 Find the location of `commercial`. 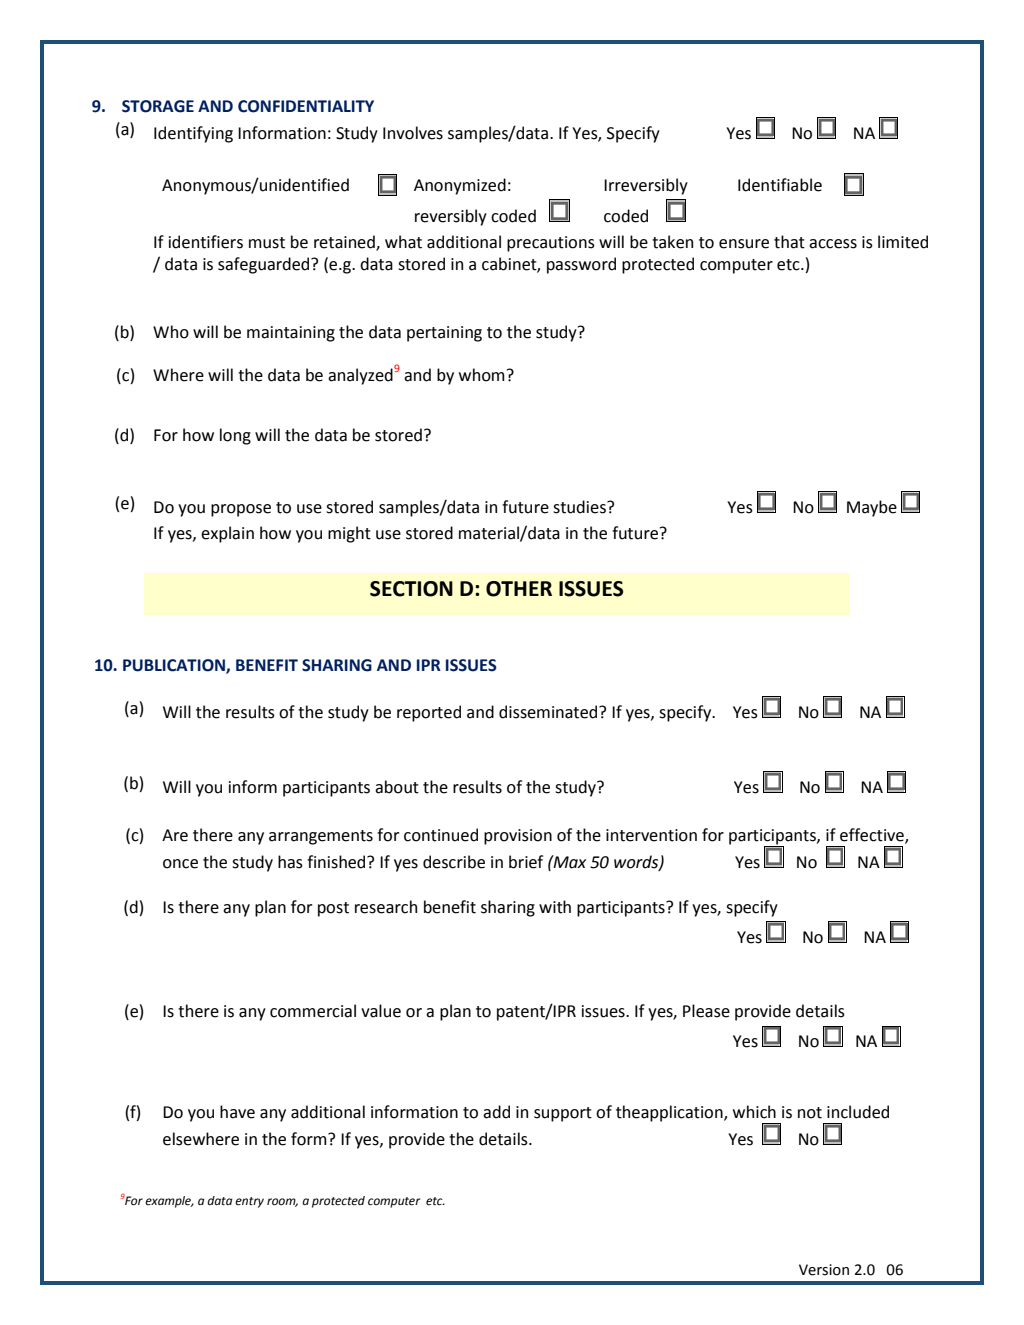

commercial is located at coordinates (313, 1011).
